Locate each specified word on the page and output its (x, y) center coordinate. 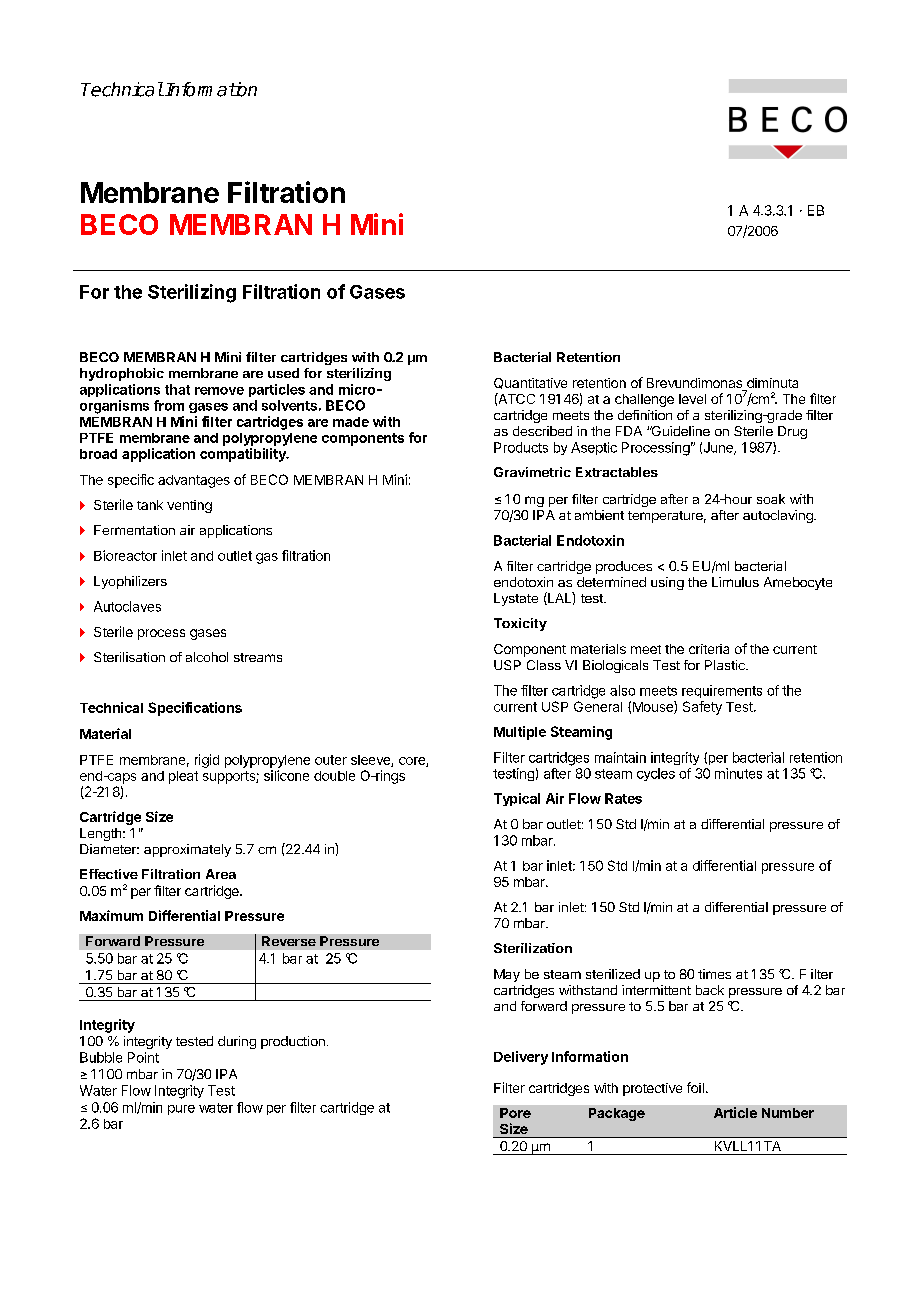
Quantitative (530, 383)
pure (181, 1110)
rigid (207, 761)
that (177, 389)
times (714, 974)
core (413, 762)
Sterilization (533, 948)
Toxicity (520, 624)
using (667, 583)
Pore (515, 1113)
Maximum (111, 915)
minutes (738, 773)
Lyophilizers (130, 582)
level (692, 399)
